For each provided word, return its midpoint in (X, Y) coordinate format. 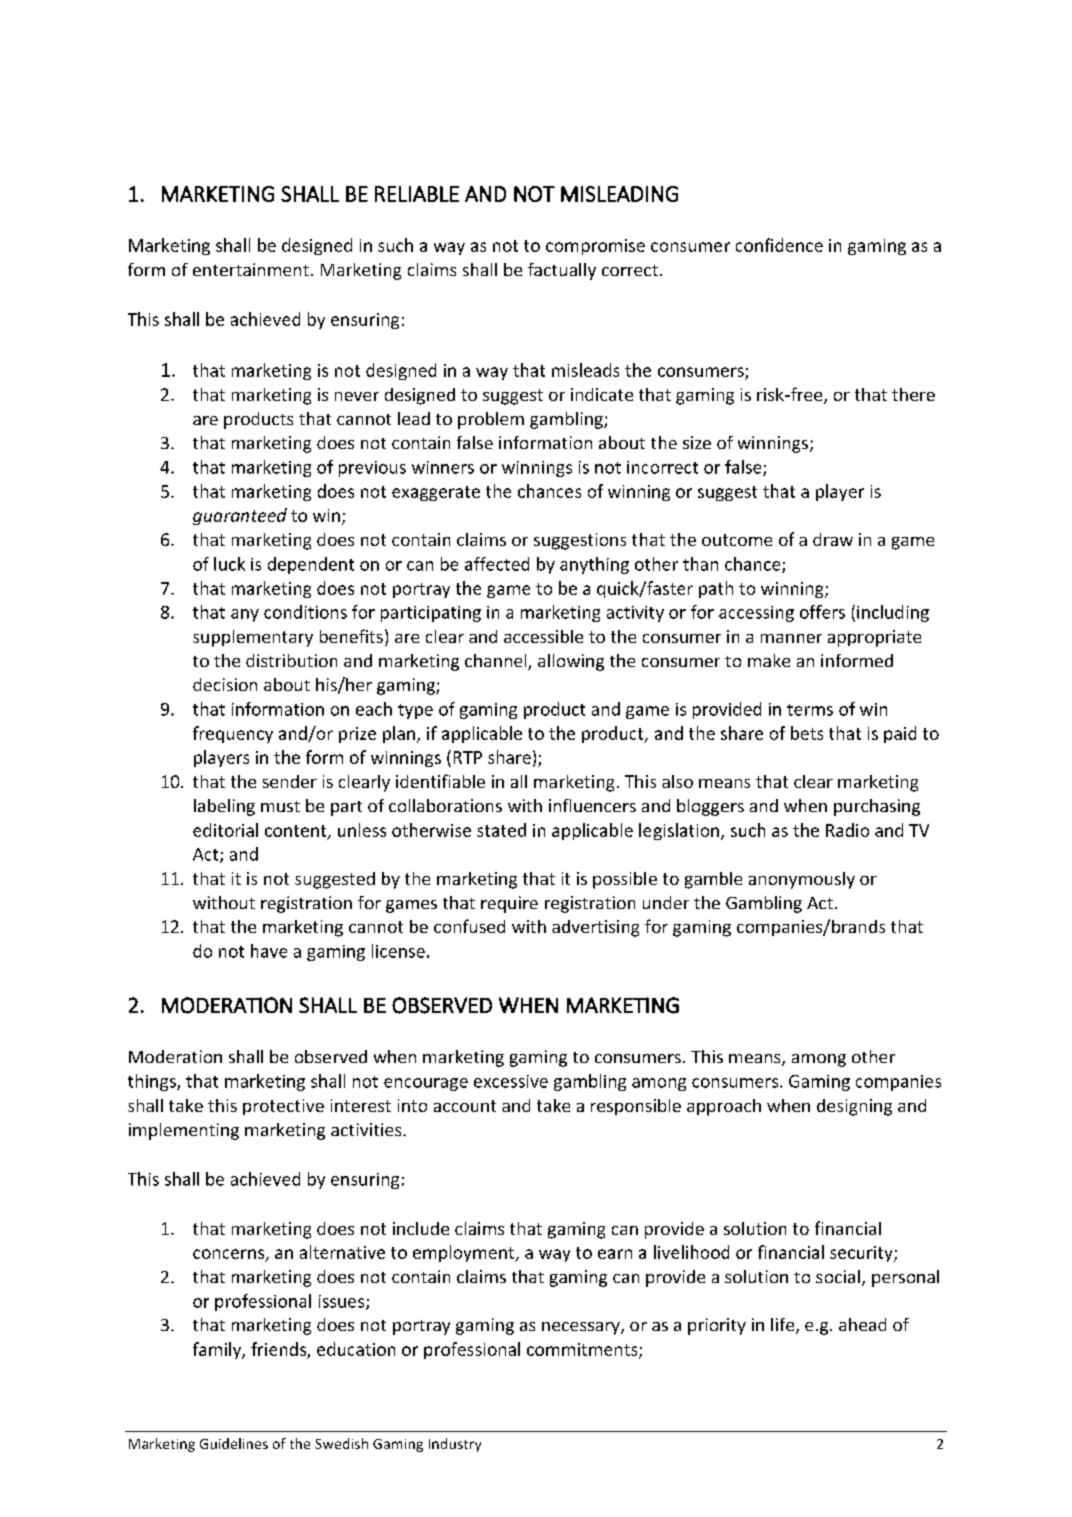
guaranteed (240, 516)
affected (497, 564)
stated (501, 830)
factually (562, 271)
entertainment (251, 269)
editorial (225, 830)
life (784, 1326)
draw (833, 539)
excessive (511, 1081)
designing (854, 1107)
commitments (583, 1350)
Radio (847, 830)
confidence (779, 245)
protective (283, 1107)
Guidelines (234, 1443)
